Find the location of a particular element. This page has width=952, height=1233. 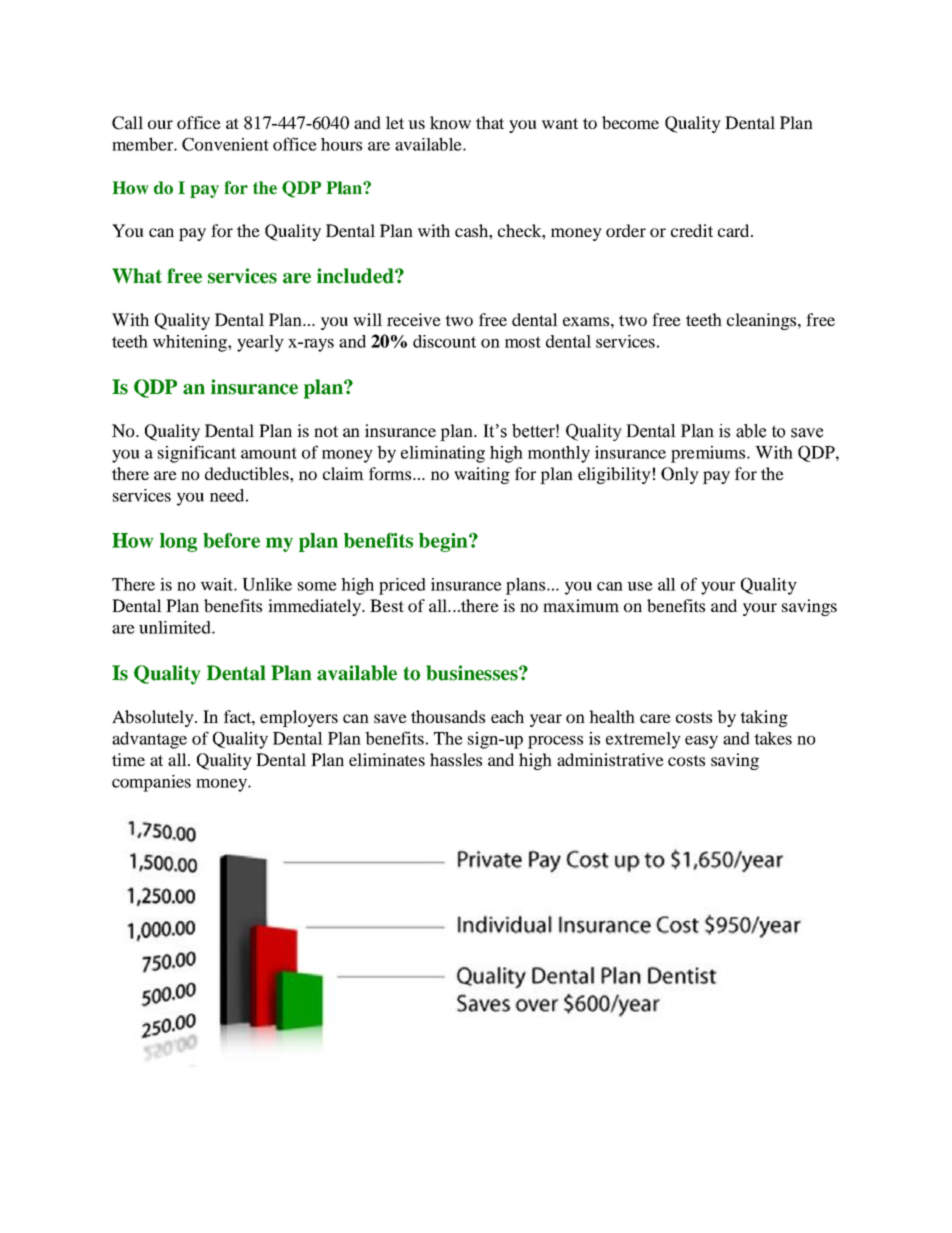

know is located at coordinates (450, 122).
